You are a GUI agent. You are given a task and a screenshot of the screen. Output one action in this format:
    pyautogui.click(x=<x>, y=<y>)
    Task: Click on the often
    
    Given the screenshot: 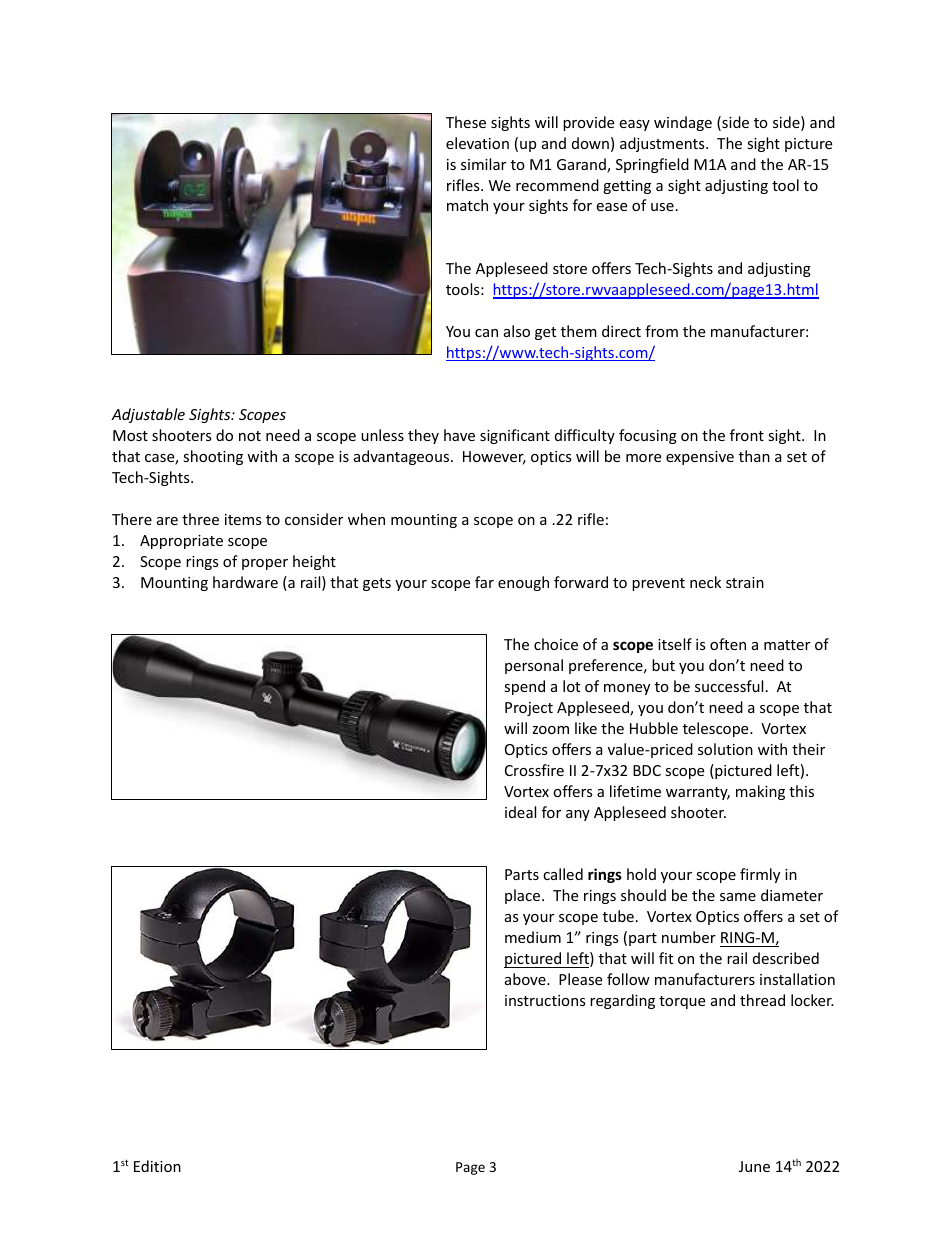 What is the action you would take?
    pyautogui.click(x=728, y=644)
